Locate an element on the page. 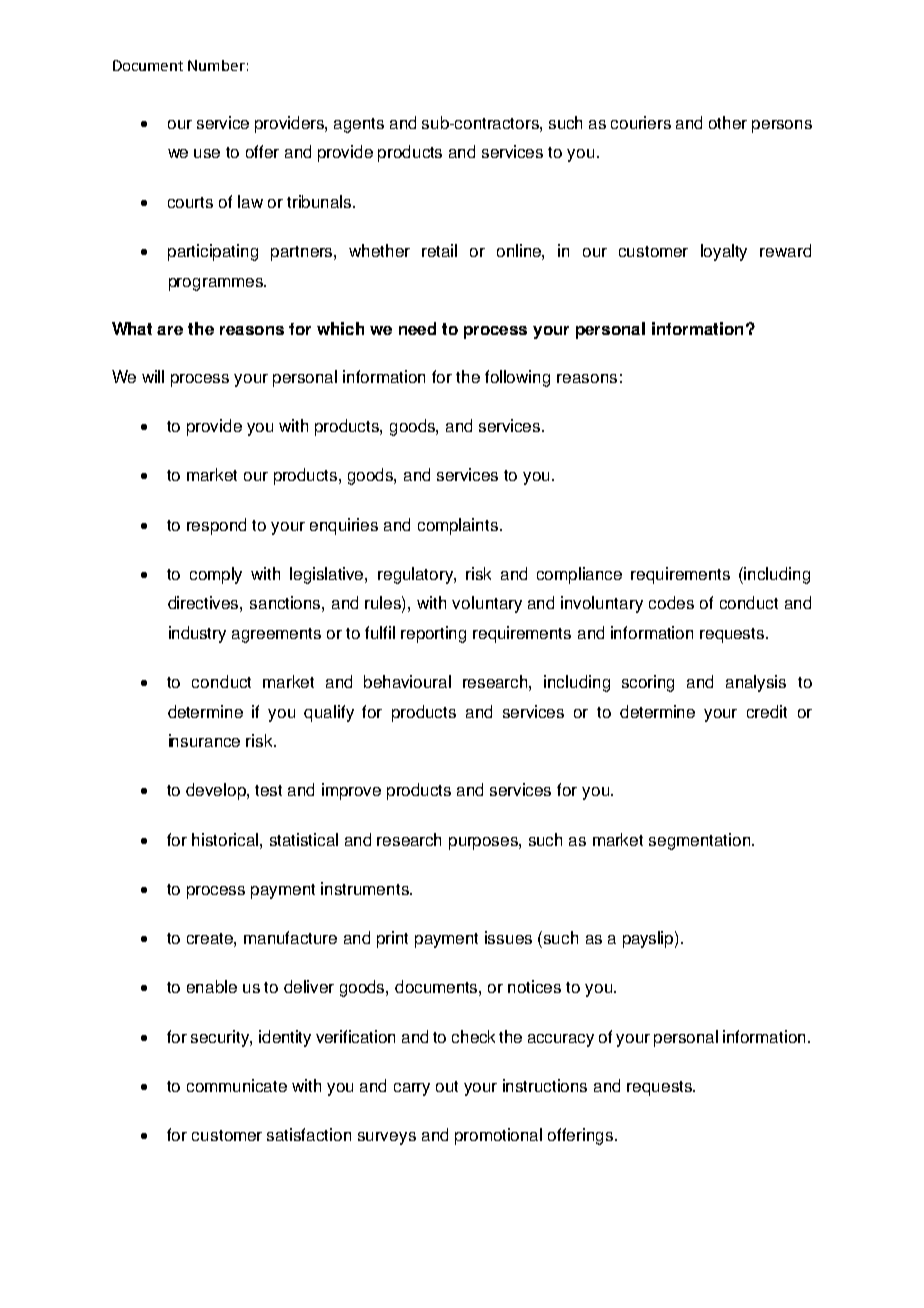  out is located at coordinates (447, 1086).
